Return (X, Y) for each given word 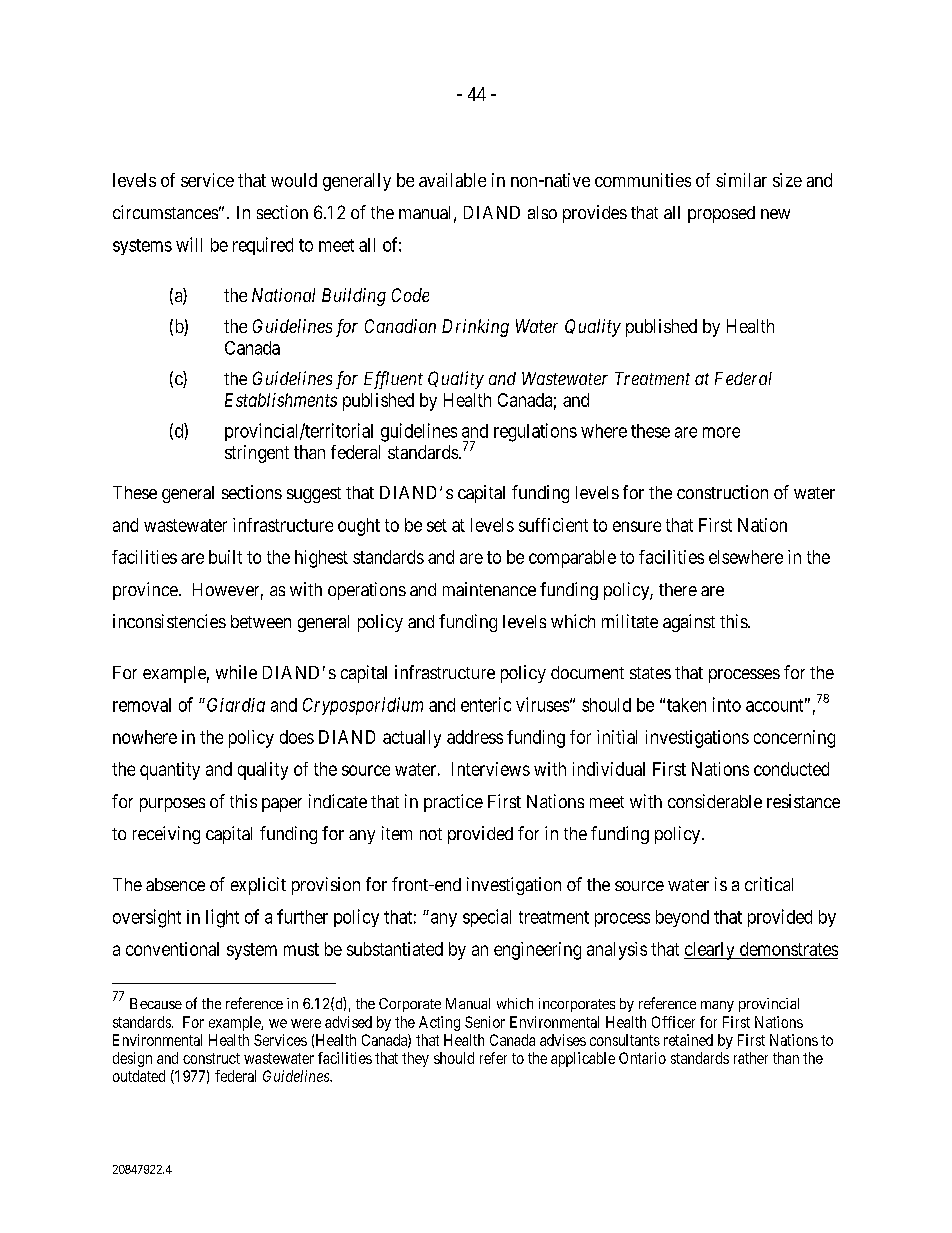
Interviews (491, 769)
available (452, 180)
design (132, 1059)
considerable (715, 801)
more (721, 432)
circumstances (165, 212)
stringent (257, 454)
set (437, 525)
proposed (721, 214)
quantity (170, 771)
